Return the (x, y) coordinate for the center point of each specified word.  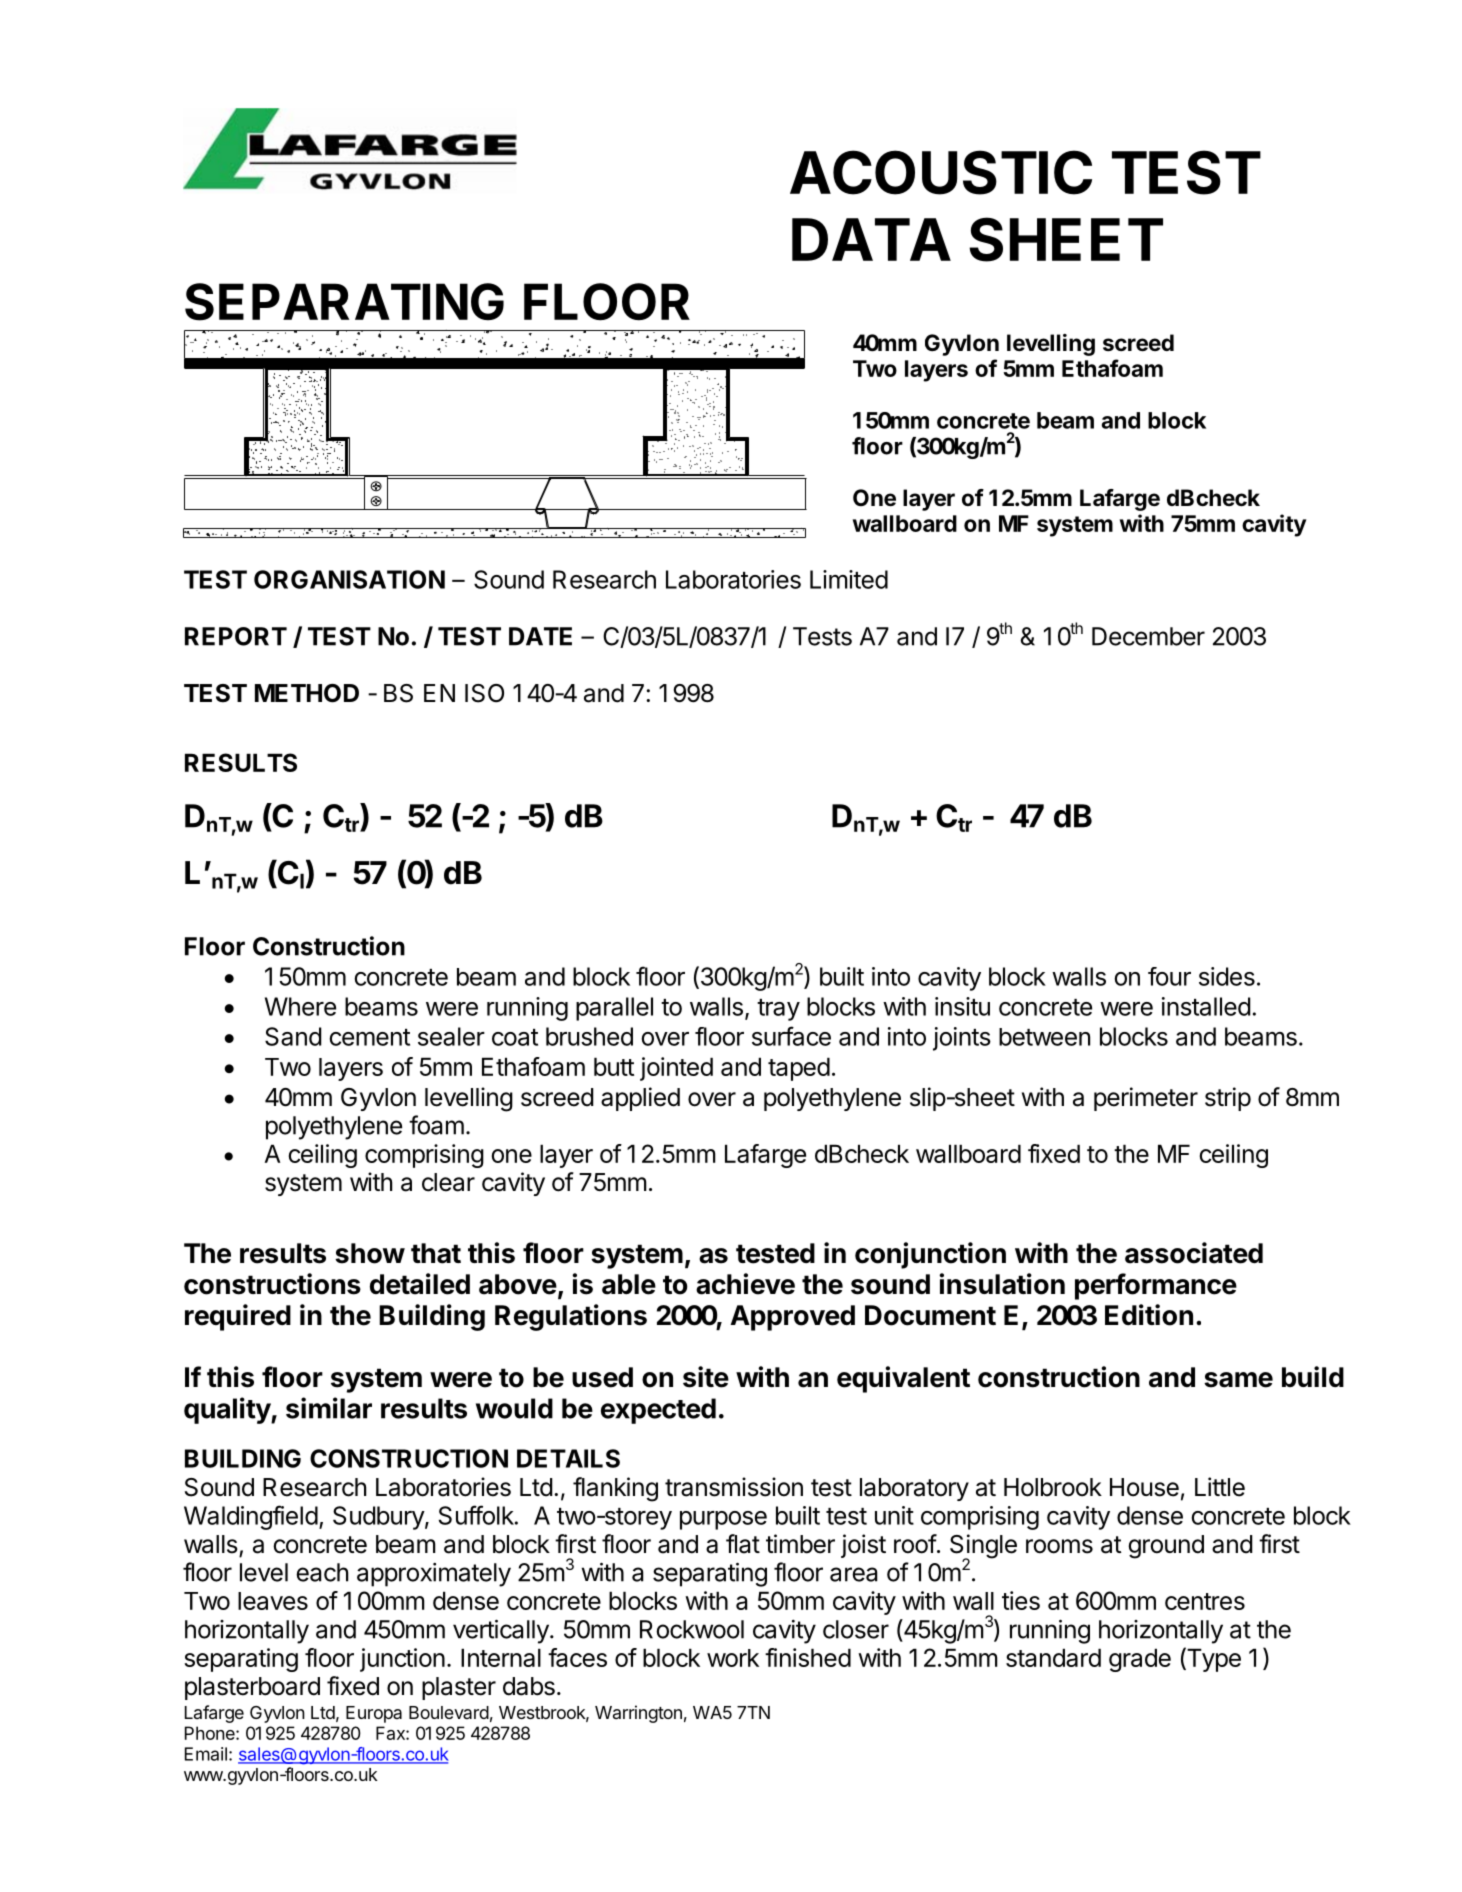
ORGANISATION (349, 579)
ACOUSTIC (941, 172)
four (1169, 976)
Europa (374, 1714)
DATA (871, 239)
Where (300, 1006)
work (733, 1658)
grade (1140, 1660)
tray (778, 1010)
